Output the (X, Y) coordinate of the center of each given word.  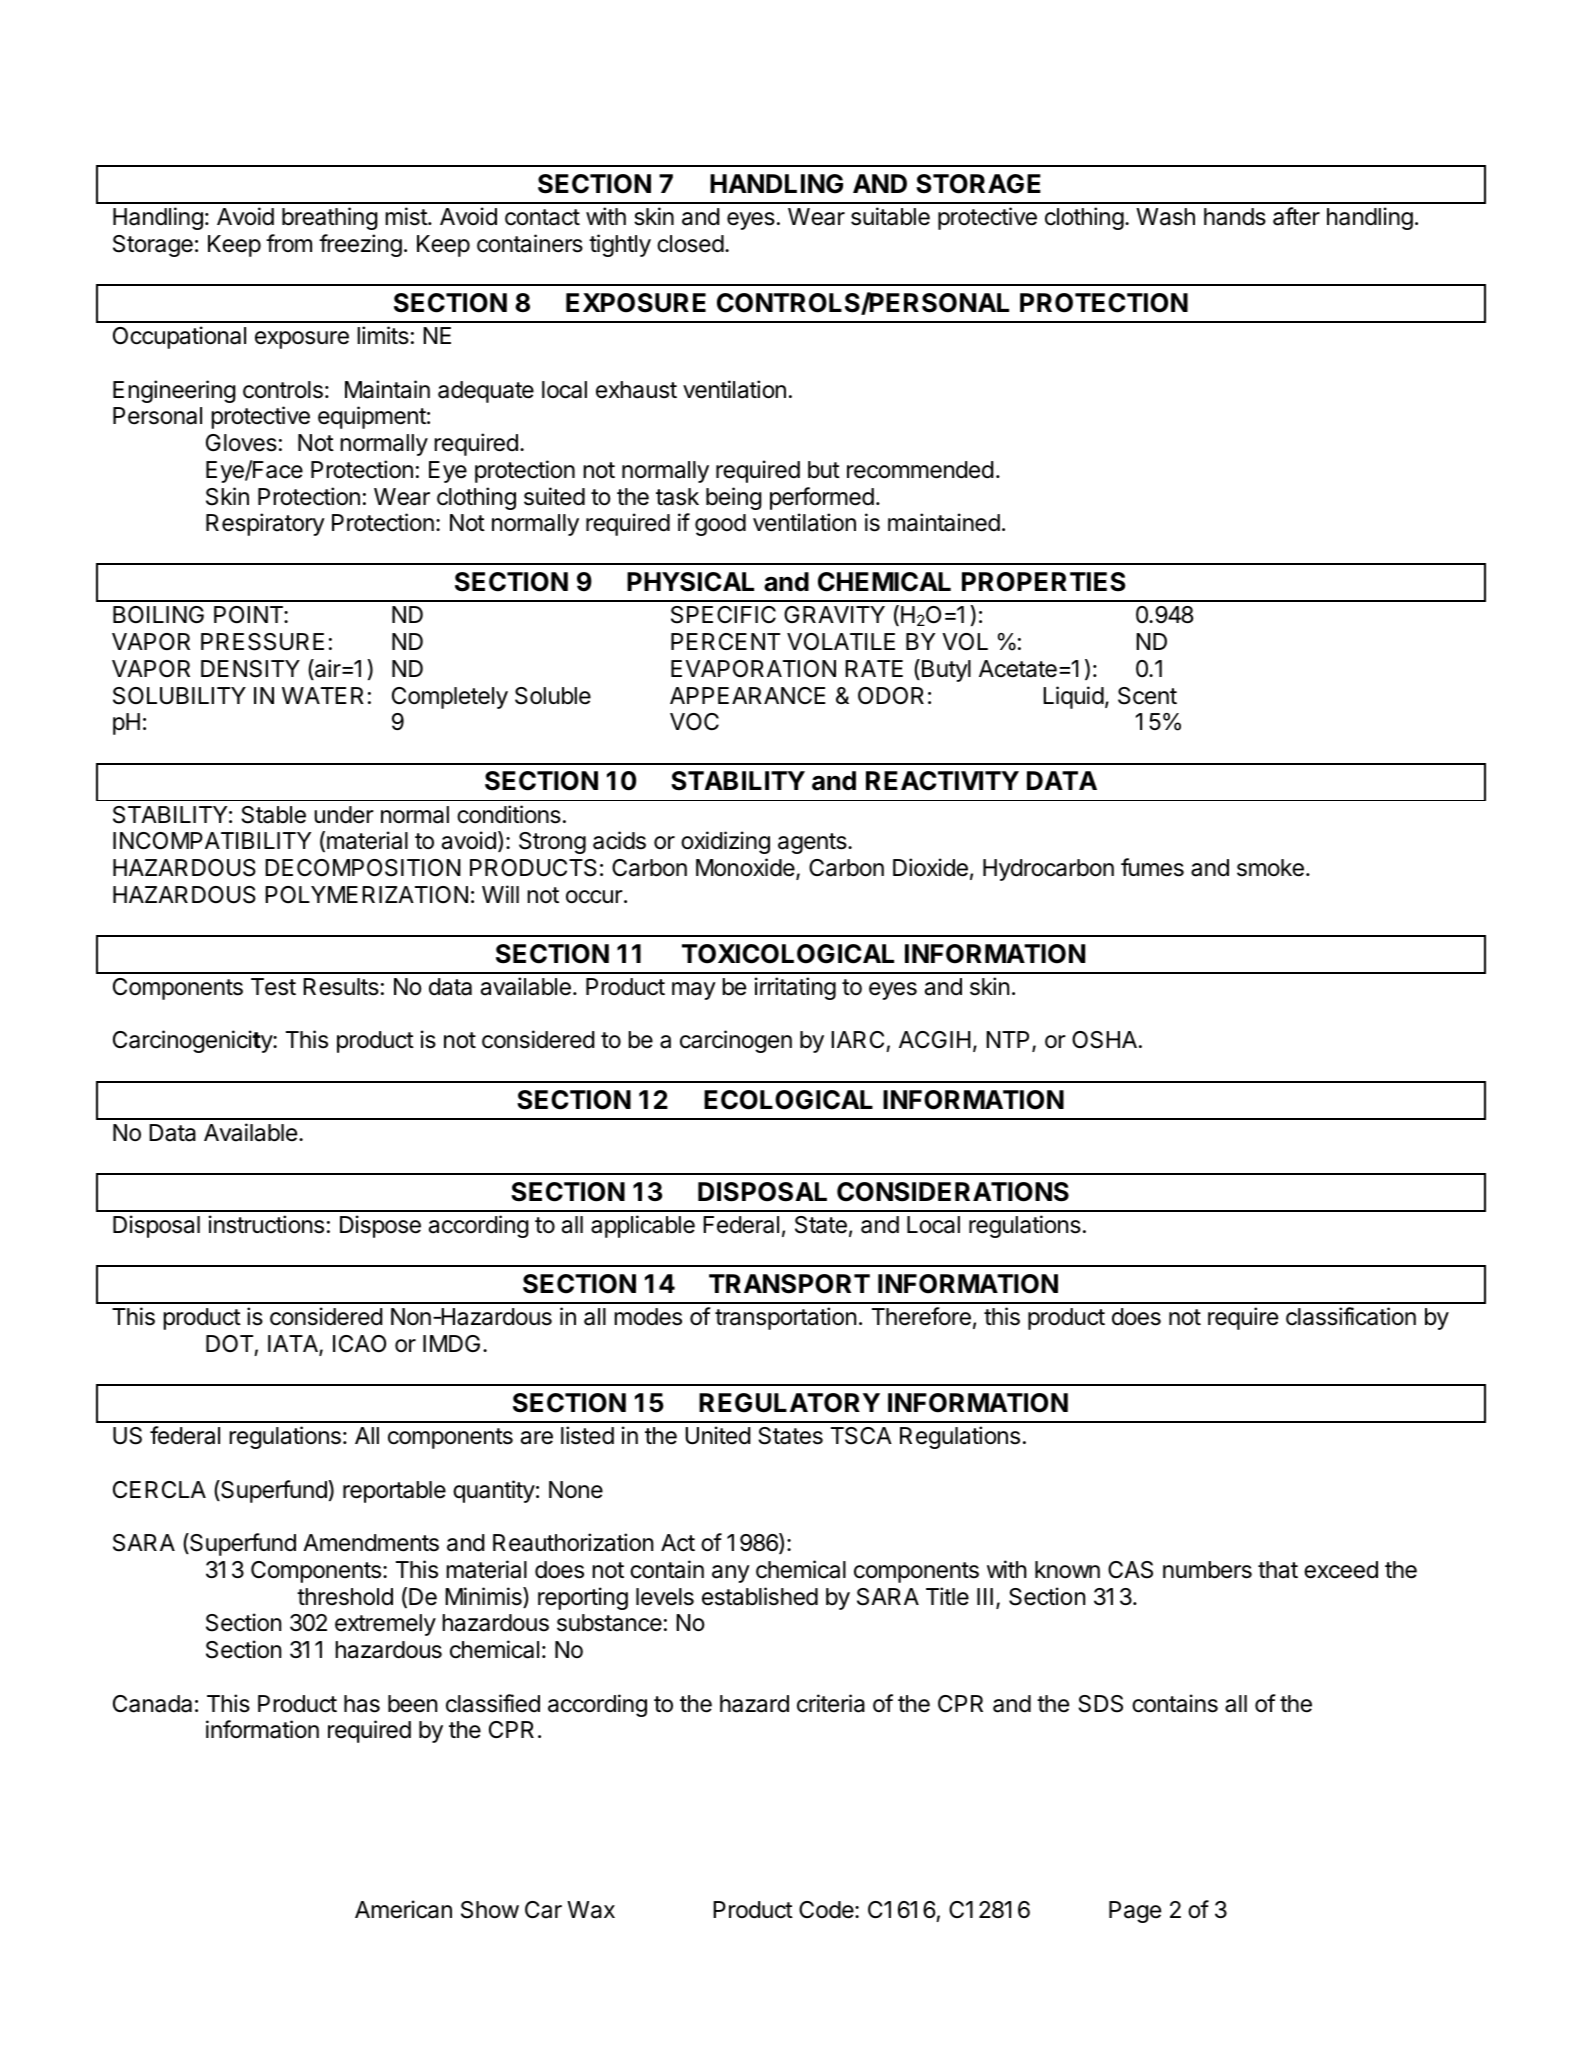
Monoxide (746, 868)
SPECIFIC (723, 615)
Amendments (371, 1543)
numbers (1207, 1570)
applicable (643, 1226)
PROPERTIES (1044, 582)
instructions (266, 1224)
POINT (249, 615)
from (289, 243)
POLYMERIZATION (366, 894)
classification (1351, 1316)
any (731, 1574)
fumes (1152, 867)
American (403, 1909)
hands (1235, 217)
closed (690, 244)
